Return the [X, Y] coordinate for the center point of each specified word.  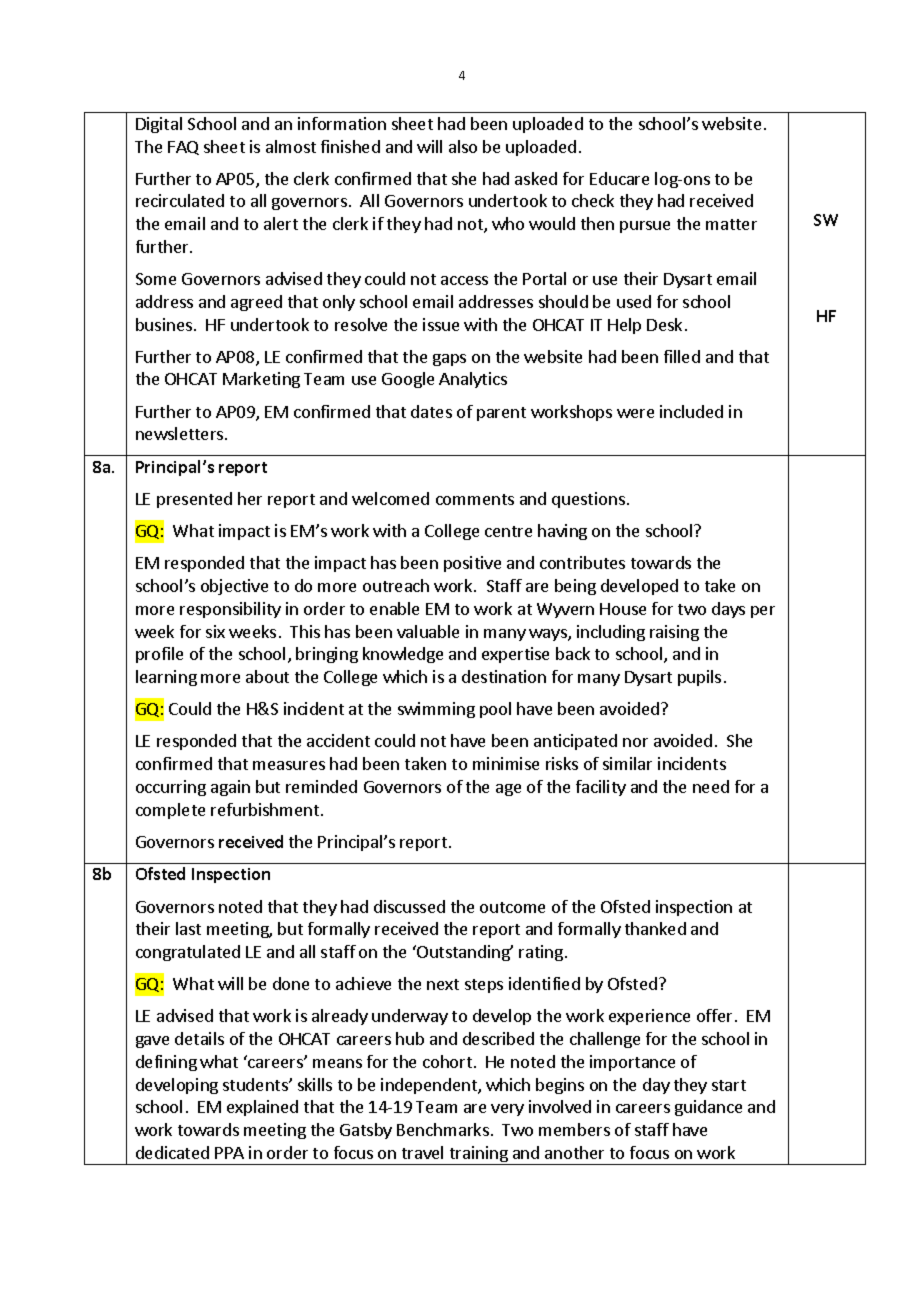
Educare [619, 178]
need [711, 786]
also [463, 146]
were [635, 413]
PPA [229, 1153]
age [508, 790]
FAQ [183, 148]
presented [194, 500]
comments [475, 499]
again [230, 788]
